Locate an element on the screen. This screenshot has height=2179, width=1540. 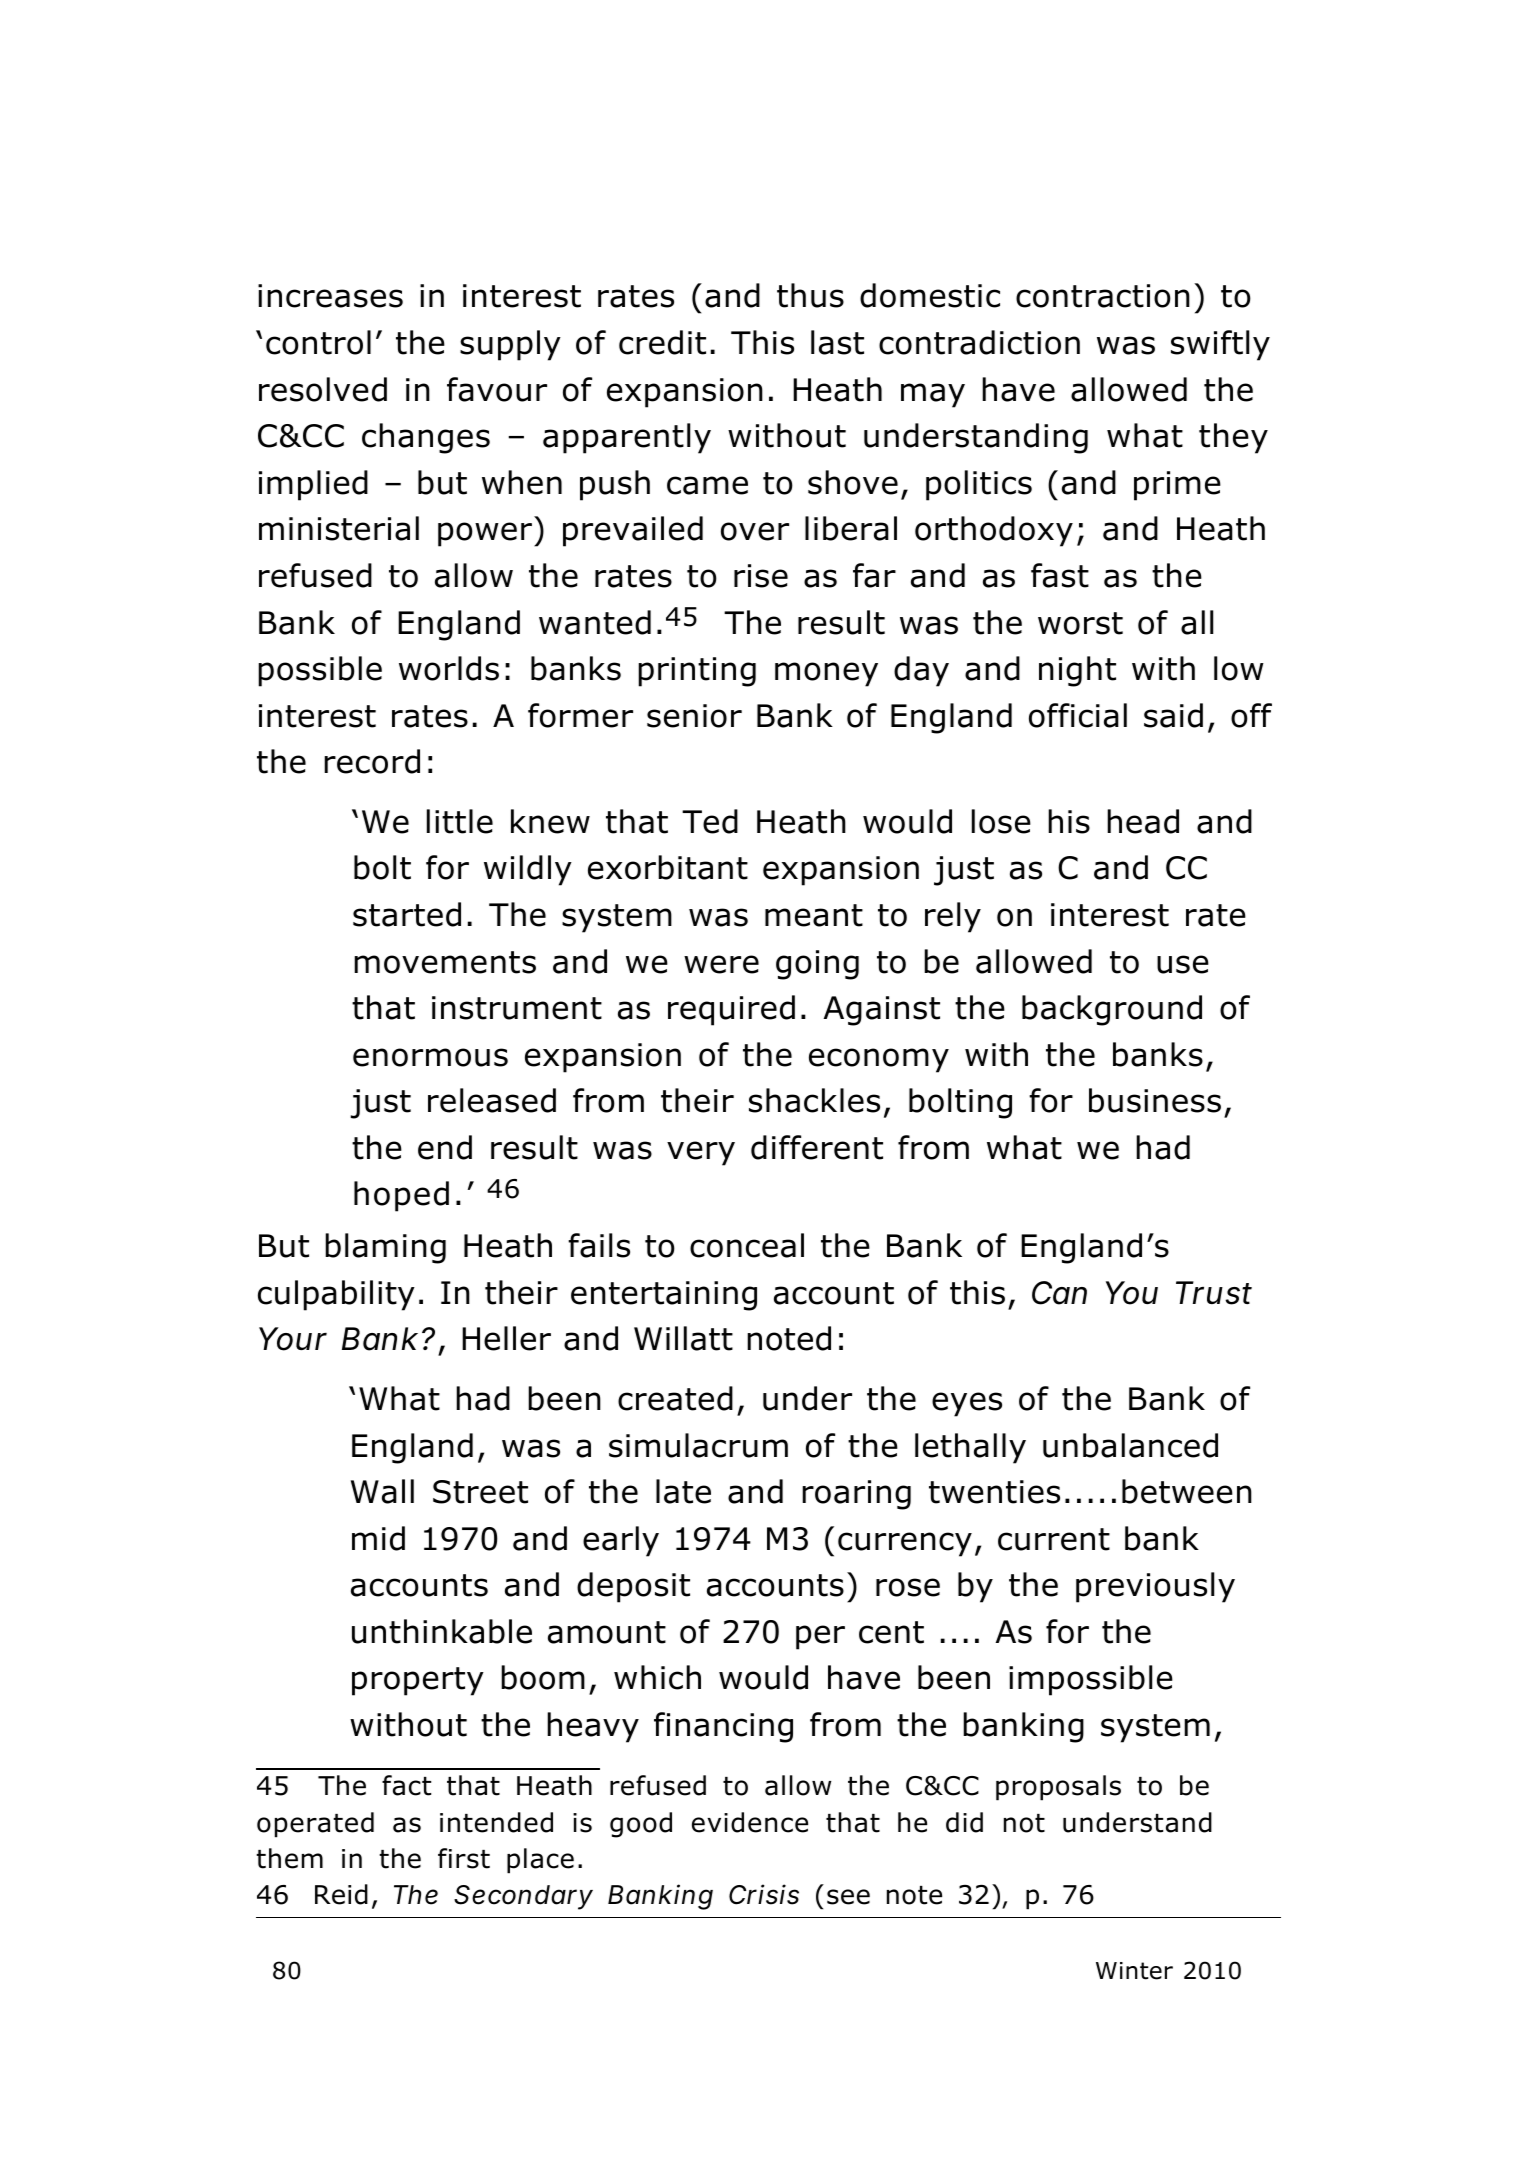
different is located at coordinates (817, 1147).
